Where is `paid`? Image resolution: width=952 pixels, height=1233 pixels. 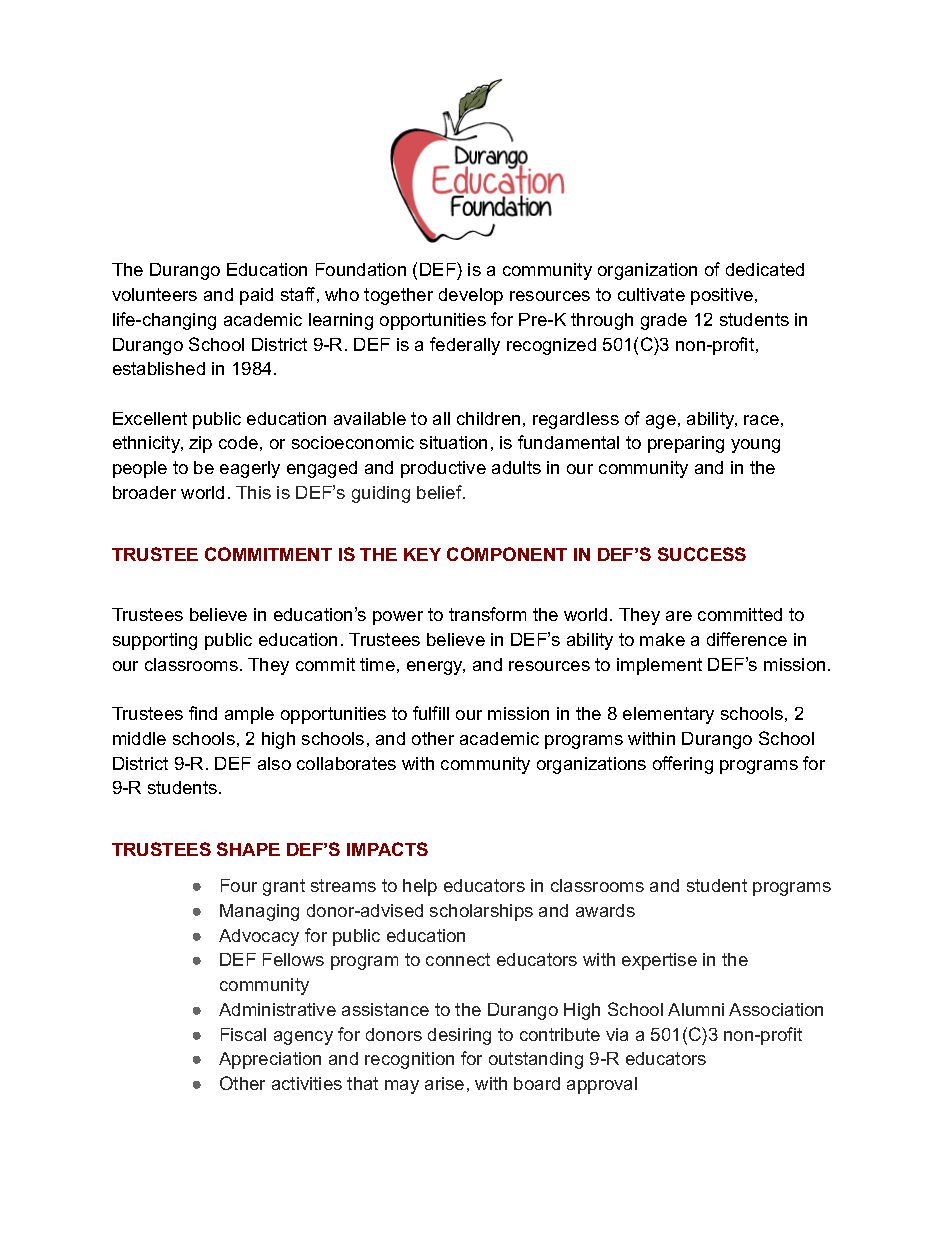
paid is located at coordinates (256, 296).
